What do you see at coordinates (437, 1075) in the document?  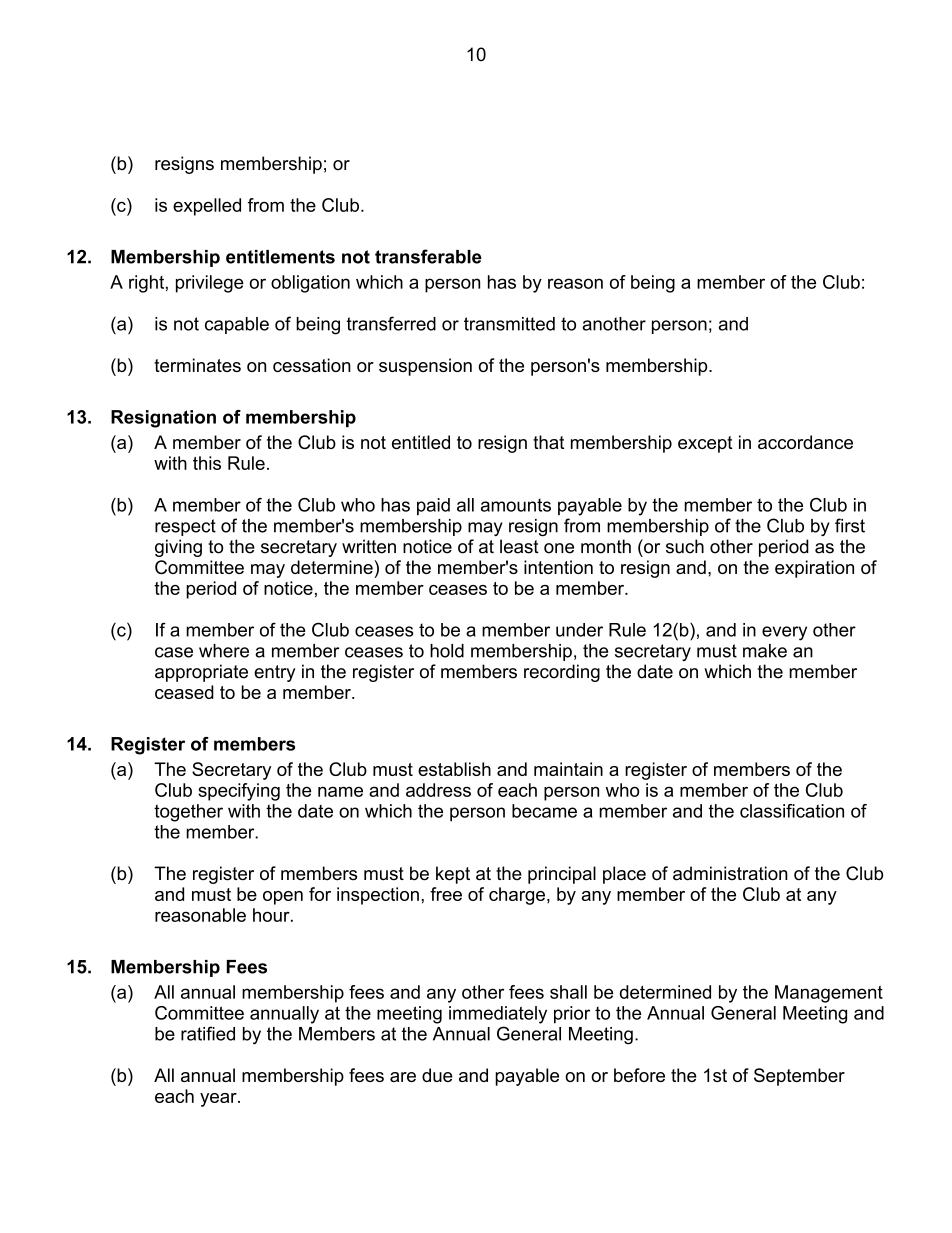 I see `due` at bounding box center [437, 1075].
